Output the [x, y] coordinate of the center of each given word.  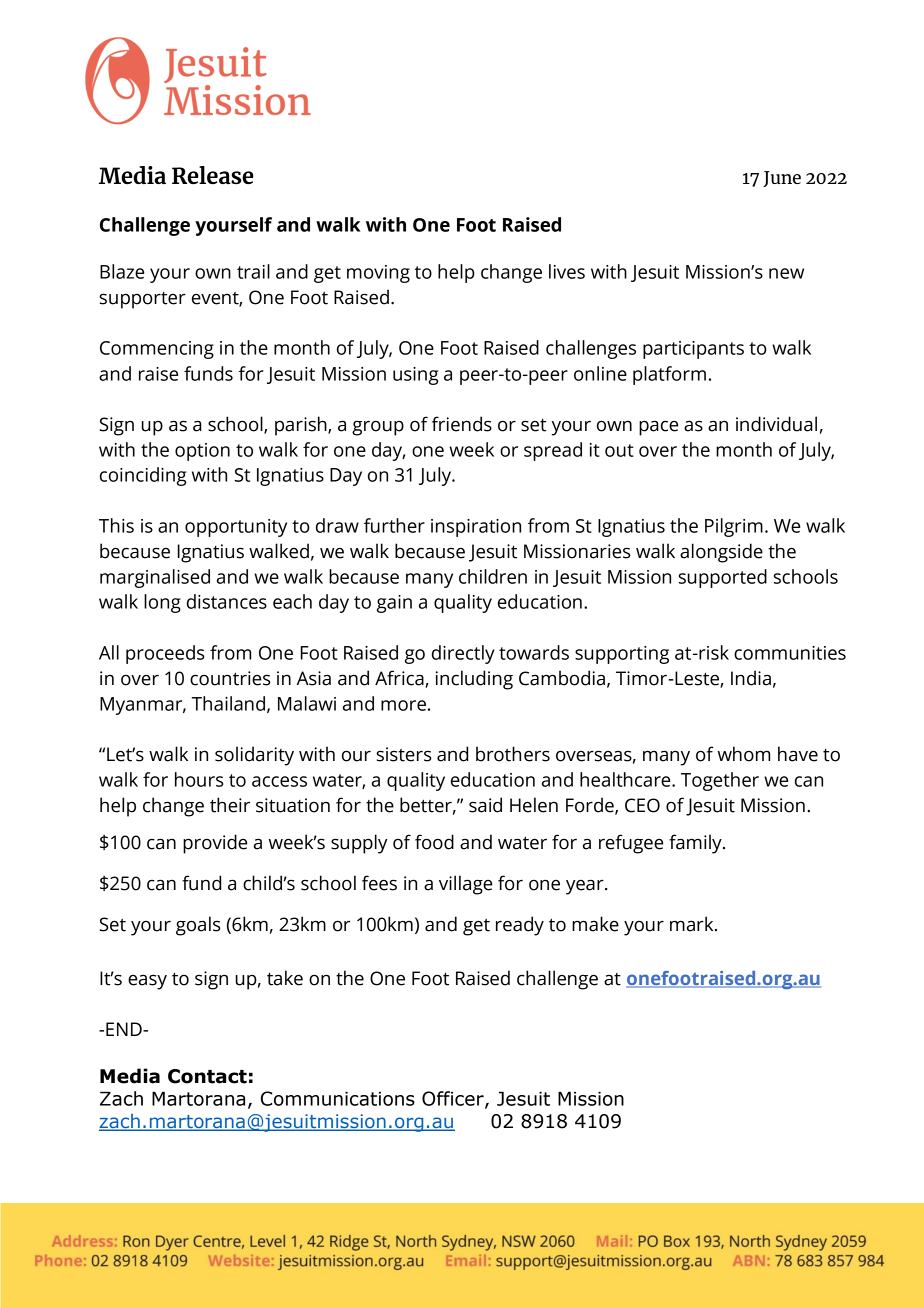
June [782, 179]
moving [378, 274]
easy [147, 982]
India [751, 678]
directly [463, 654]
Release [213, 175]
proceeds [165, 654]
